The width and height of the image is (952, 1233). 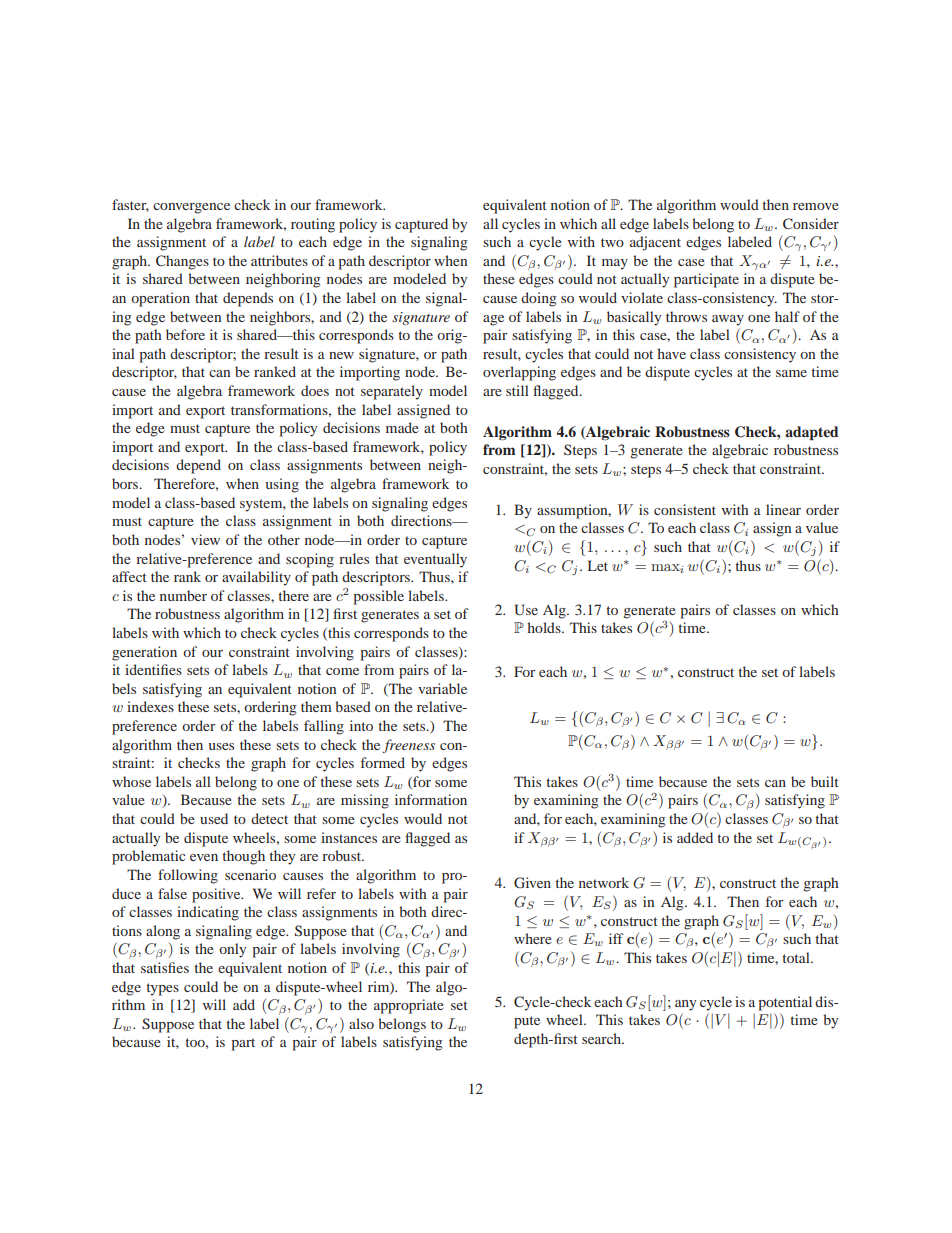 What do you see at coordinates (162, 989) in the image?
I see `types` at bounding box center [162, 989].
